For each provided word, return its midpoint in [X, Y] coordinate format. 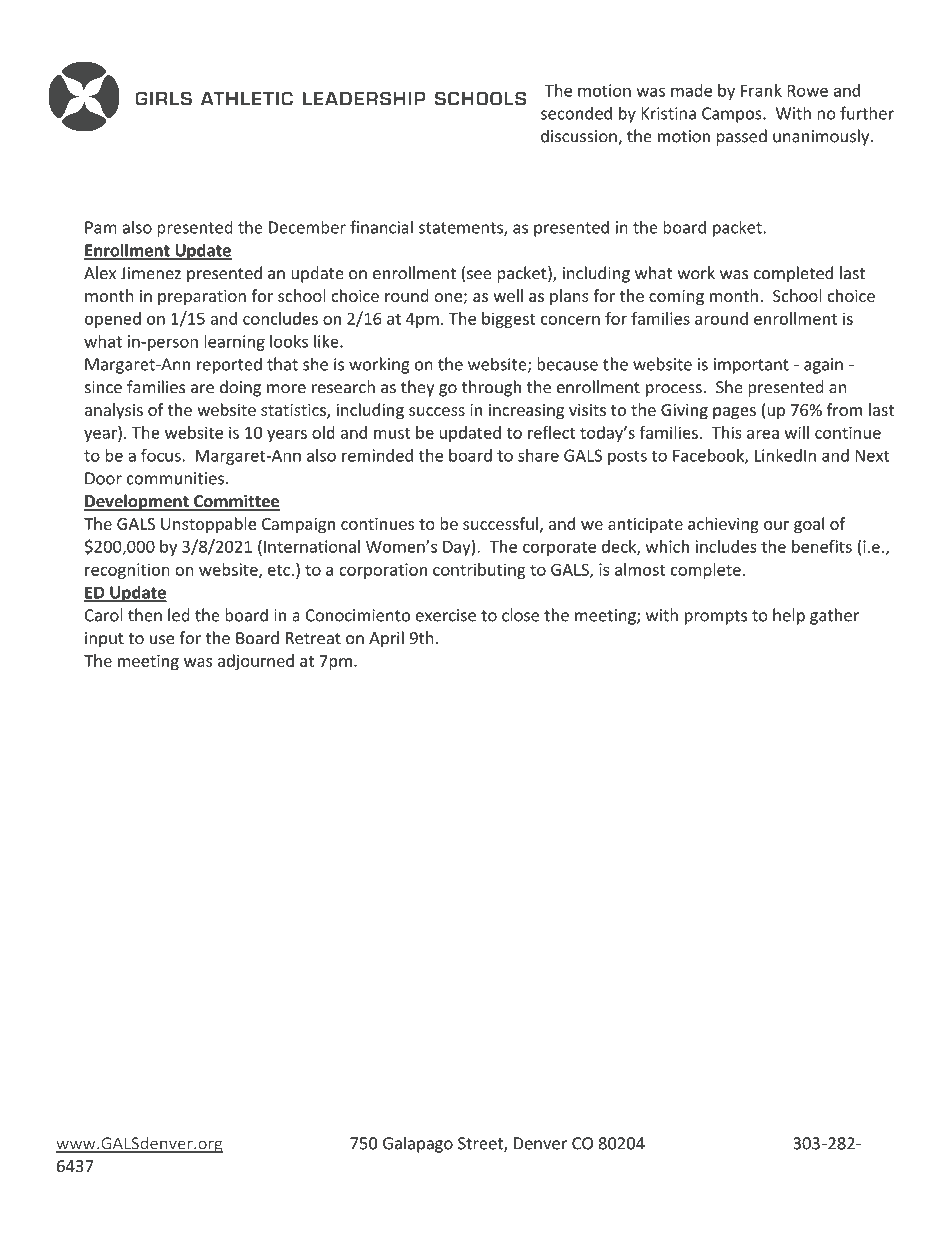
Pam [101, 227]
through [491, 388]
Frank [761, 90]
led [179, 615]
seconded [576, 113]
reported [229, 365]
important [751, 366]
